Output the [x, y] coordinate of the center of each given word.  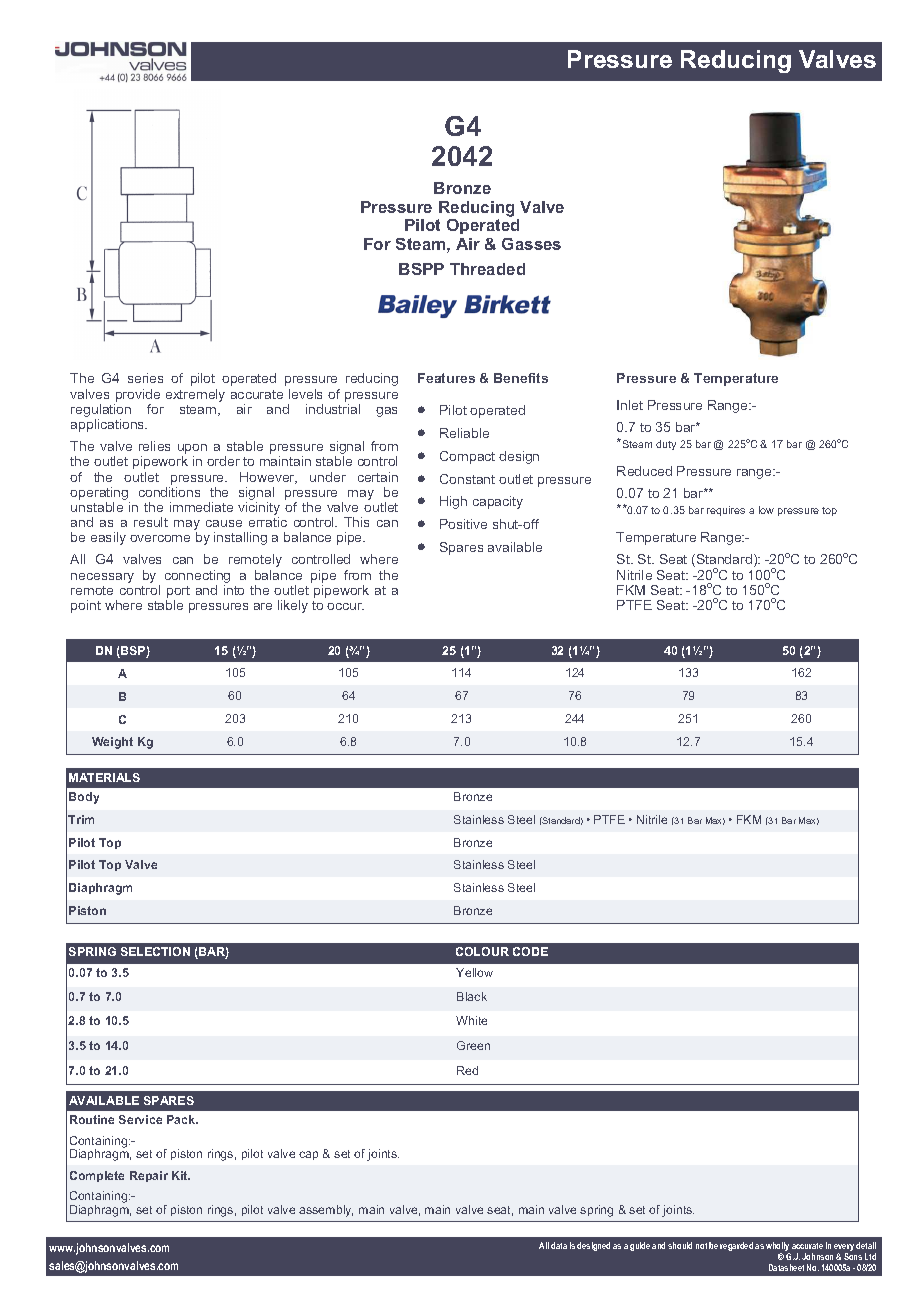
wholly [778, 1248]
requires [726, 511]
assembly [326, 1211]
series [145, 378]
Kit [181, 1175]
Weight [112, 743]
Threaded [487, 269]
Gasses [531, 244]
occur [345, 606]
